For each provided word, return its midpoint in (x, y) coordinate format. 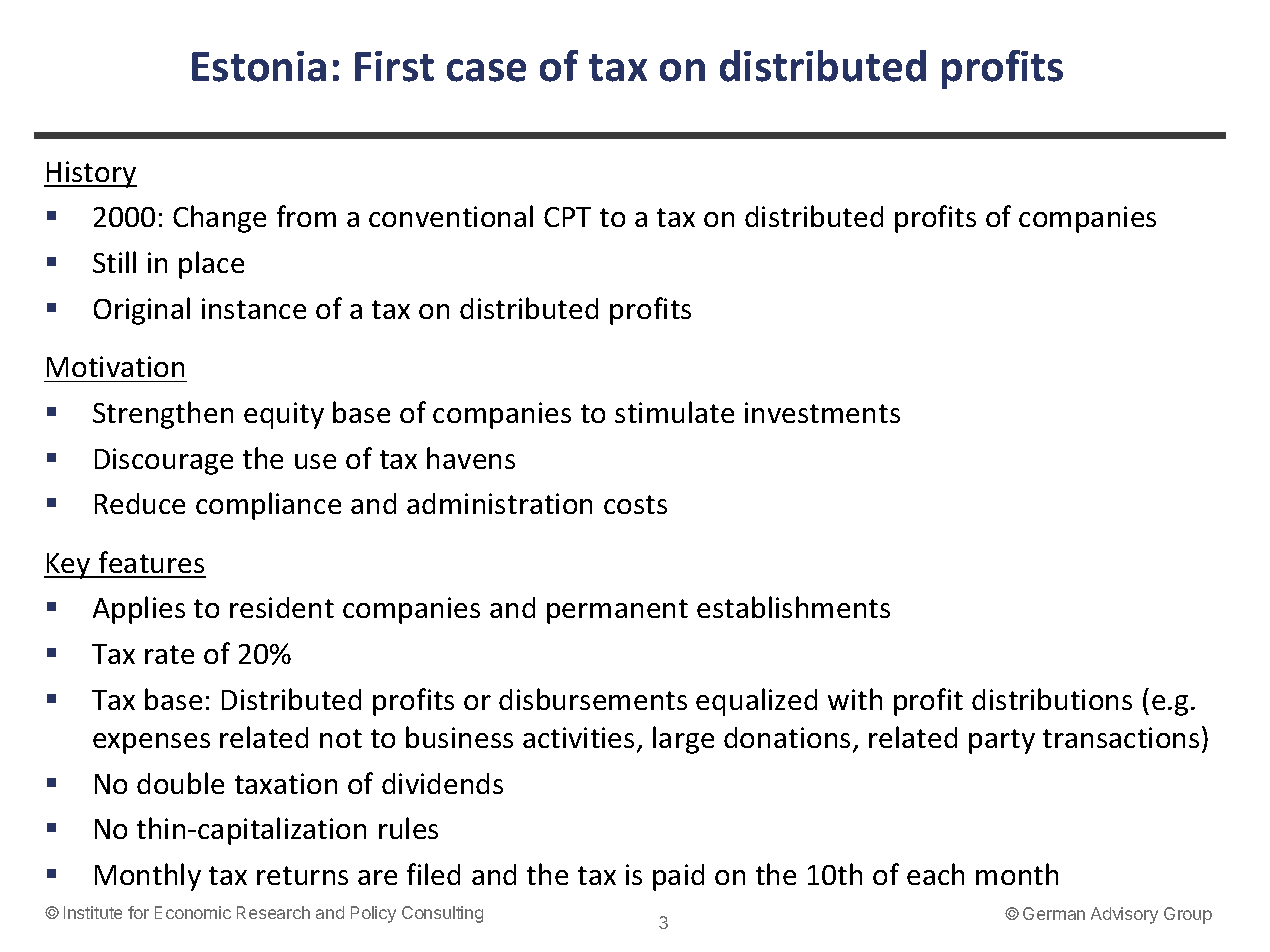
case (486, 70)
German (1054, 913)
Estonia (259, 66)
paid (678, 877)
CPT (567, 217)
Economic (193, 912)
